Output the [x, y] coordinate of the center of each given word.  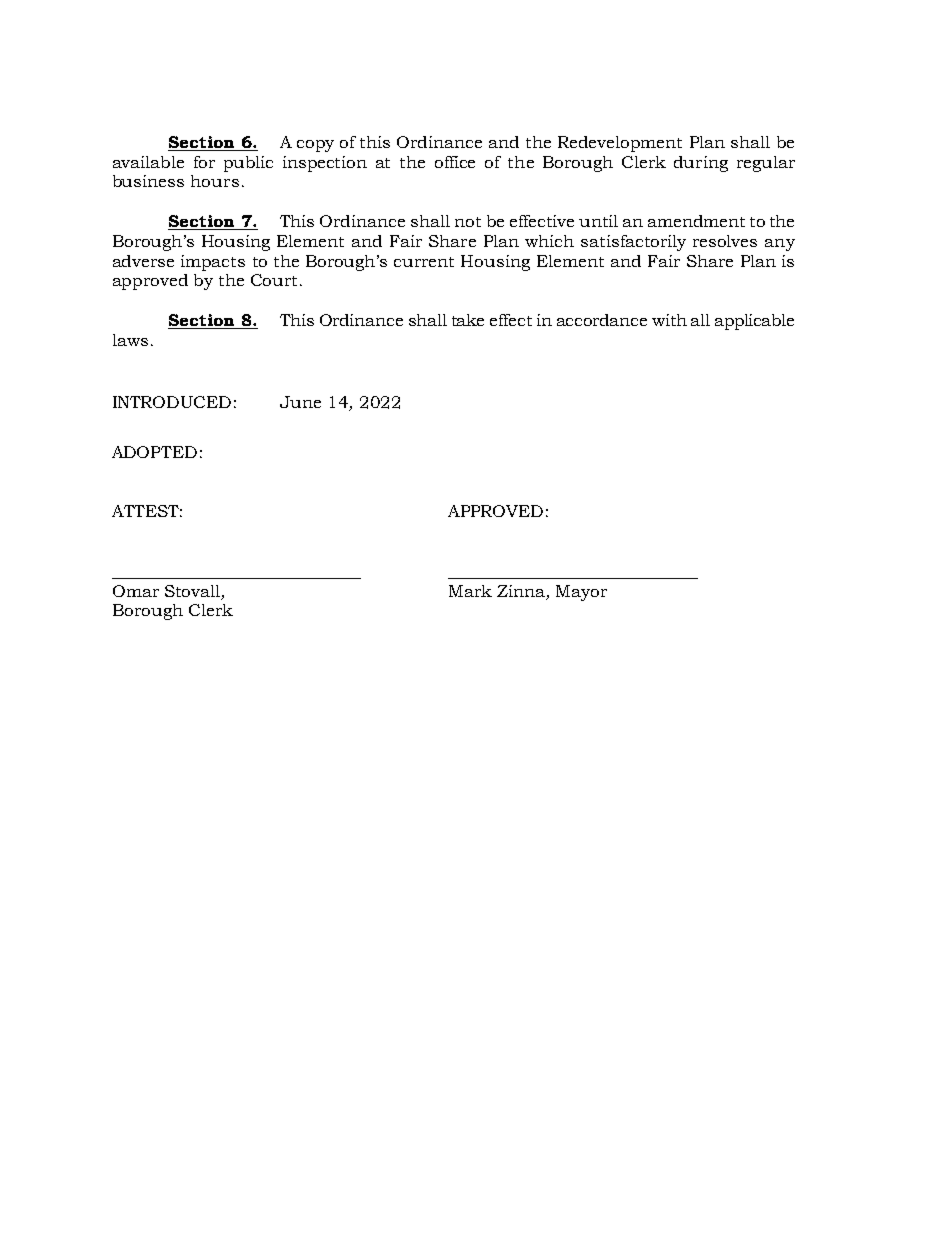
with [669, 320]
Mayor [581, 593]
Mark [470, 591]
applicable [754, 322]
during [701, 164]
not [468, 222]
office [455, 162]
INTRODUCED [172, 402]
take [468, 320]
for [204, 162]
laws [130, 340]
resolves [725, 241]
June [300, 402]
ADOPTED [154, 452]
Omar [136, 591]
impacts [213, 263]
